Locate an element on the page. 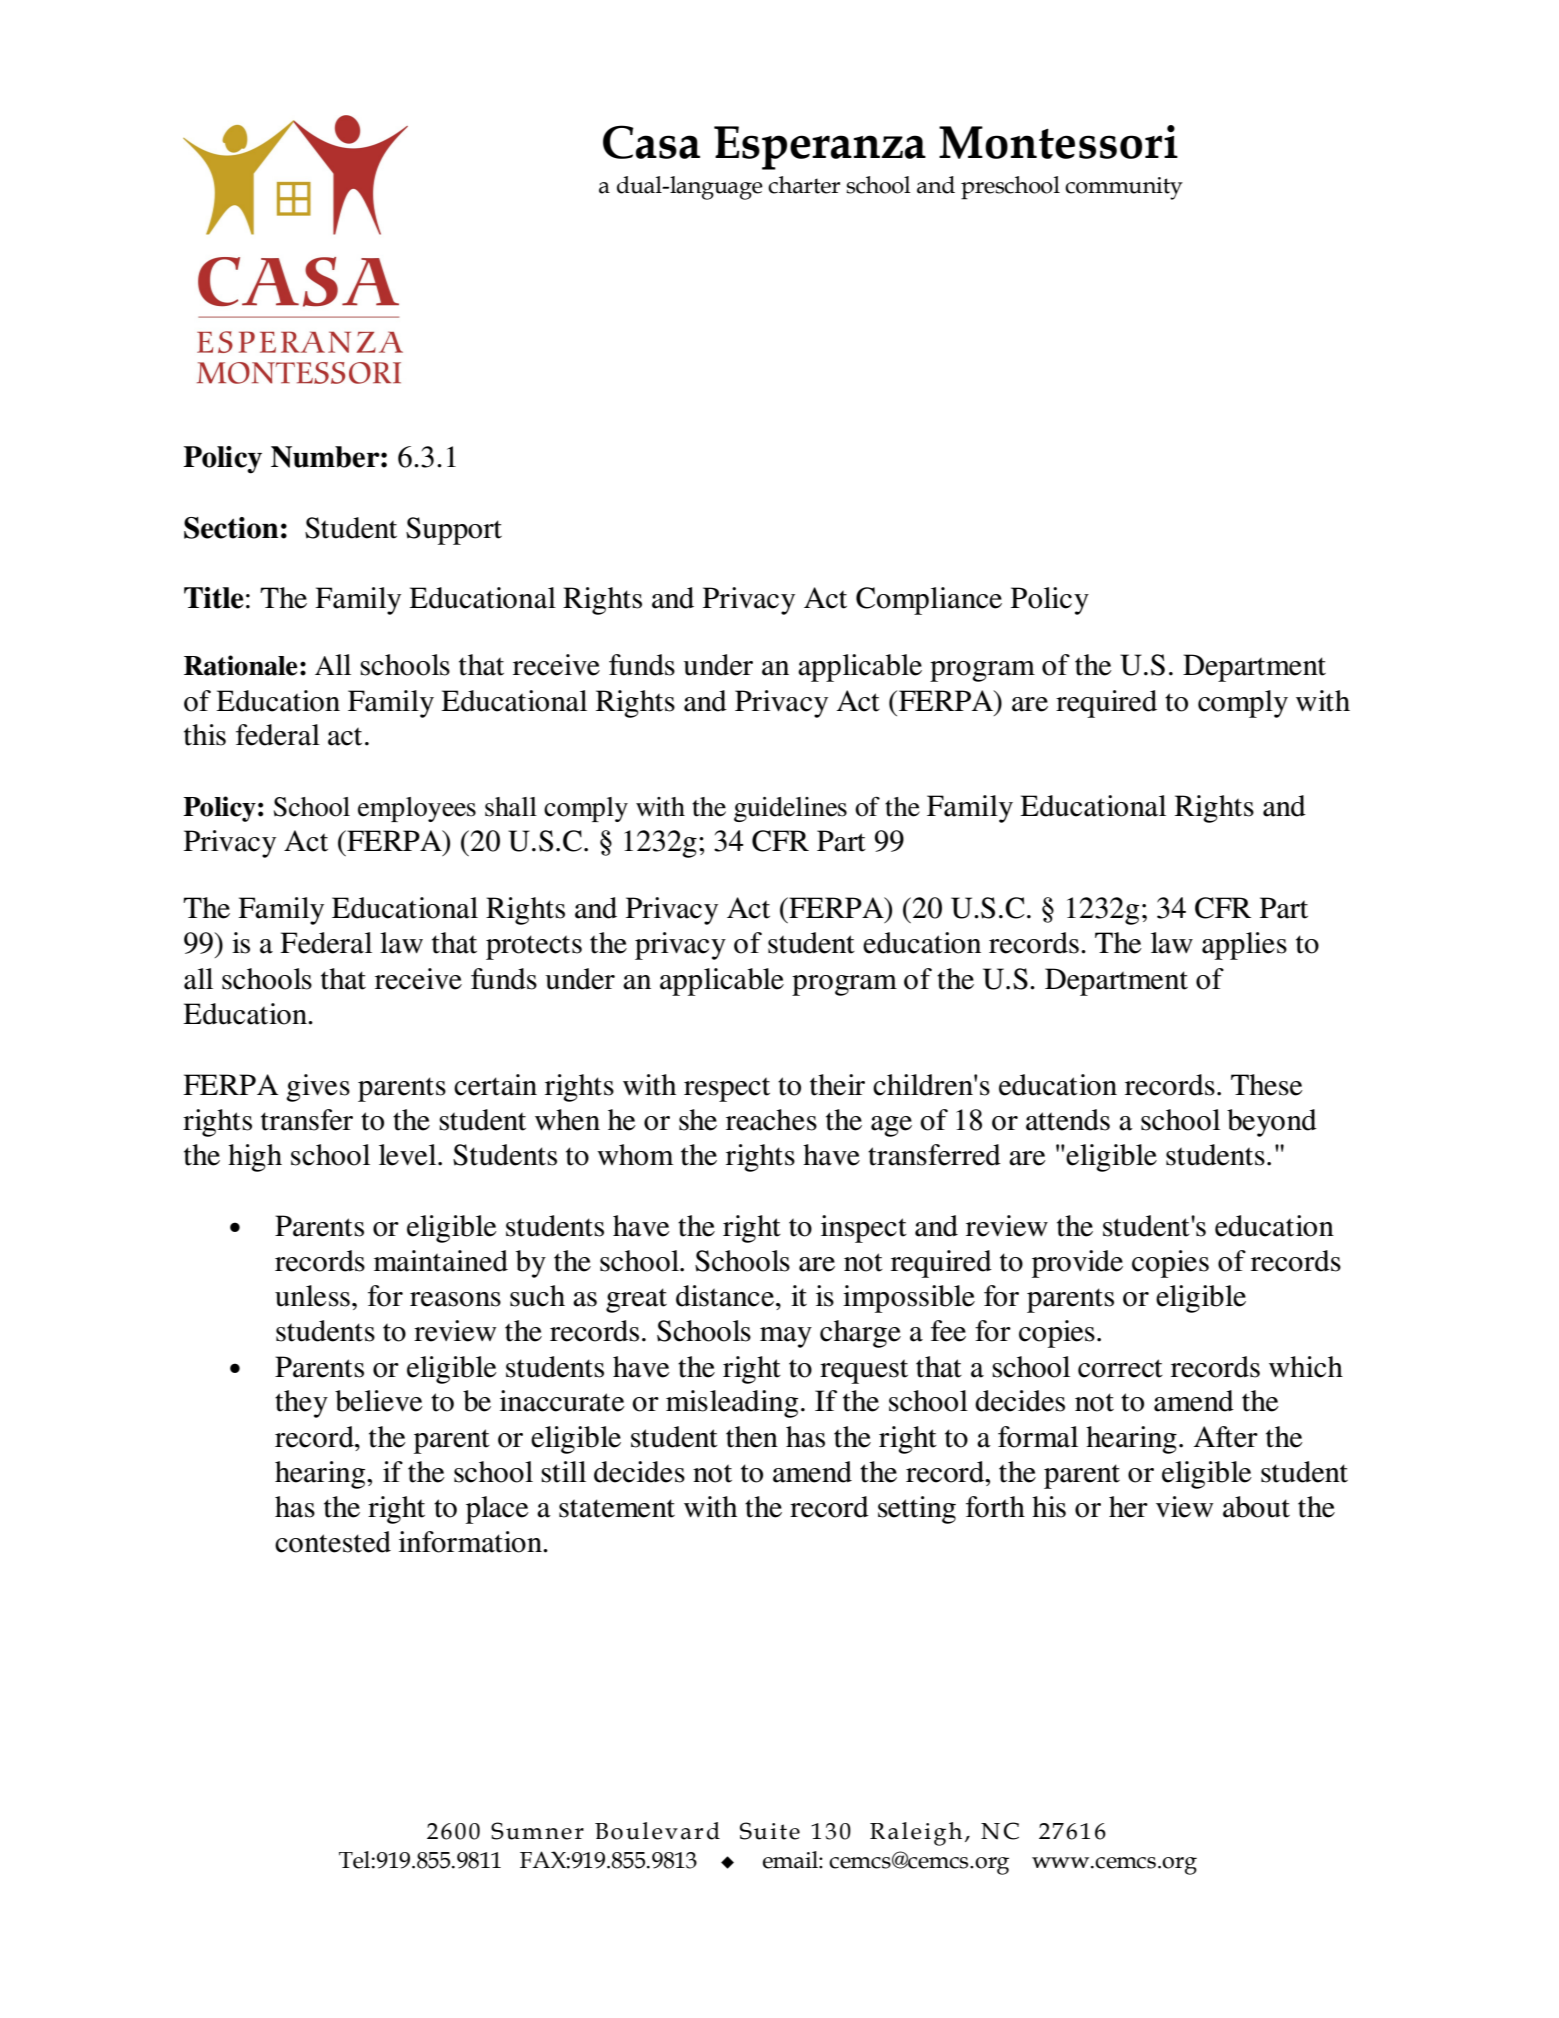  employees is located at coordinates (417, 809).
